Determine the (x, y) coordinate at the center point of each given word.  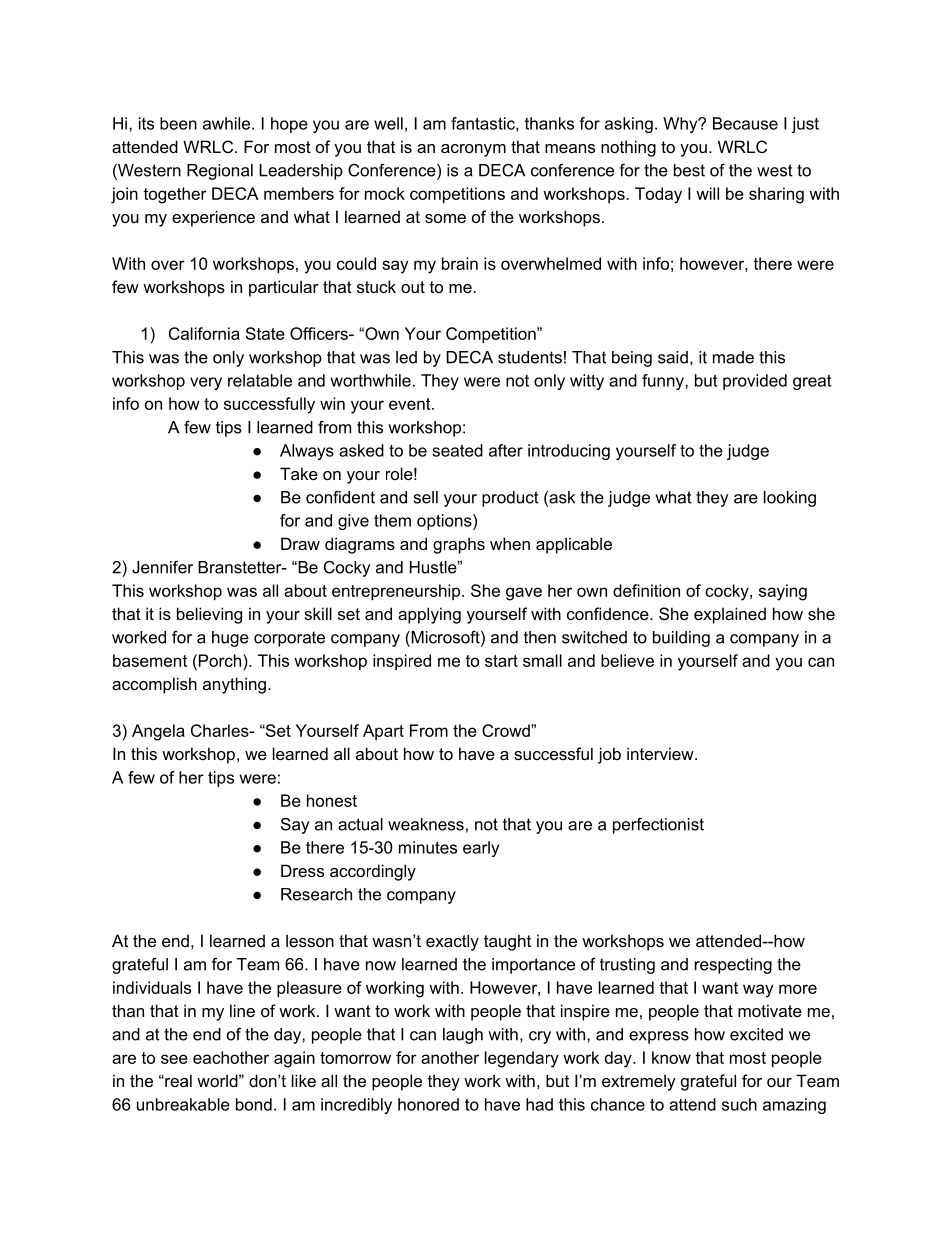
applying (429, 615)
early (481, 849)
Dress (302, 870)
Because (745, 123)
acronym (473, 150)
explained (730, 615)
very (206, 383)
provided (755, 382)
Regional (220, 172)
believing (209, 615)
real (177, 1080)
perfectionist (658, 826)
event (411, 404)
